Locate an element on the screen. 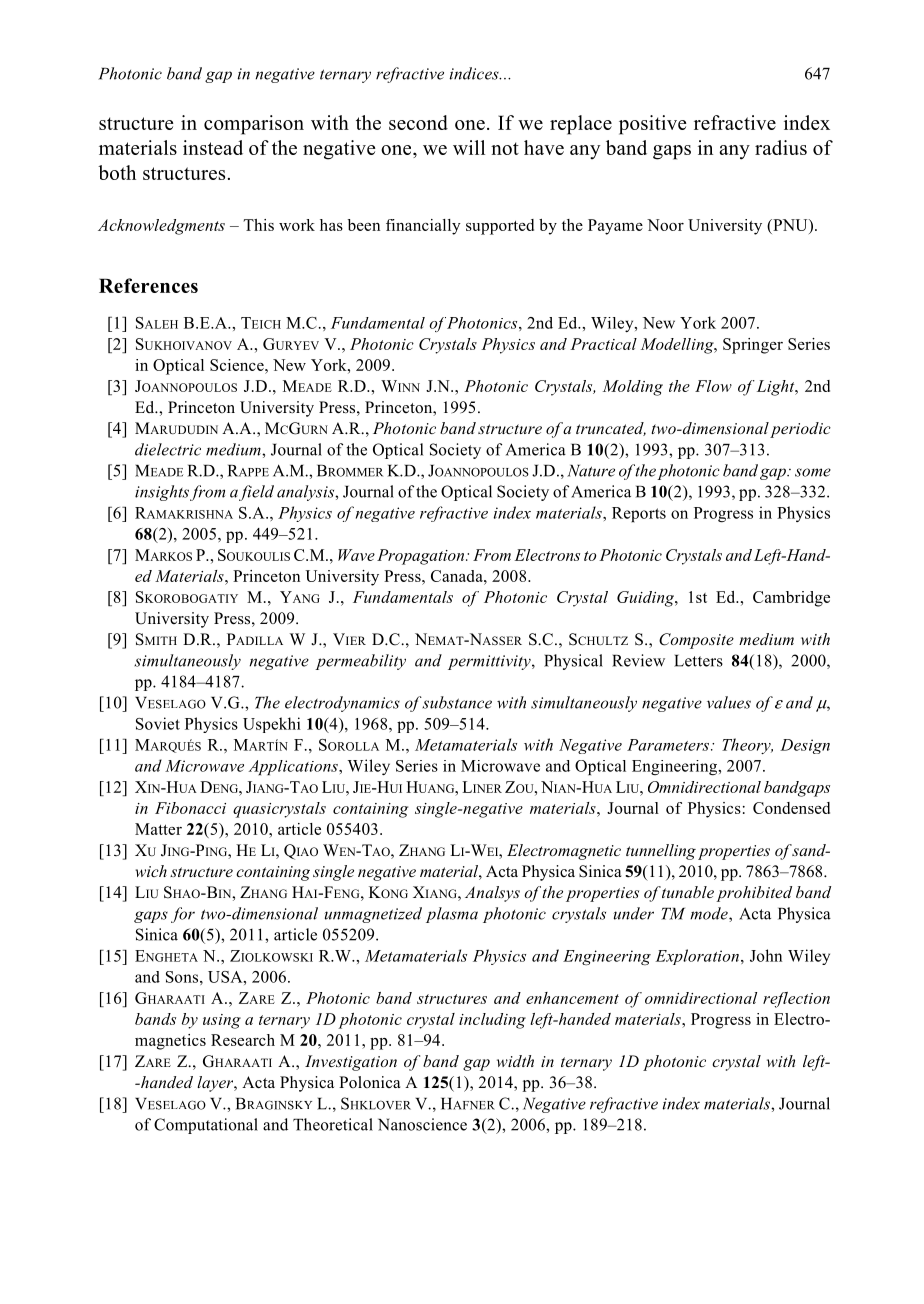 The height and width of the screenshot is (1304, 924). Cambridge is located at coordinates (791, 599).
